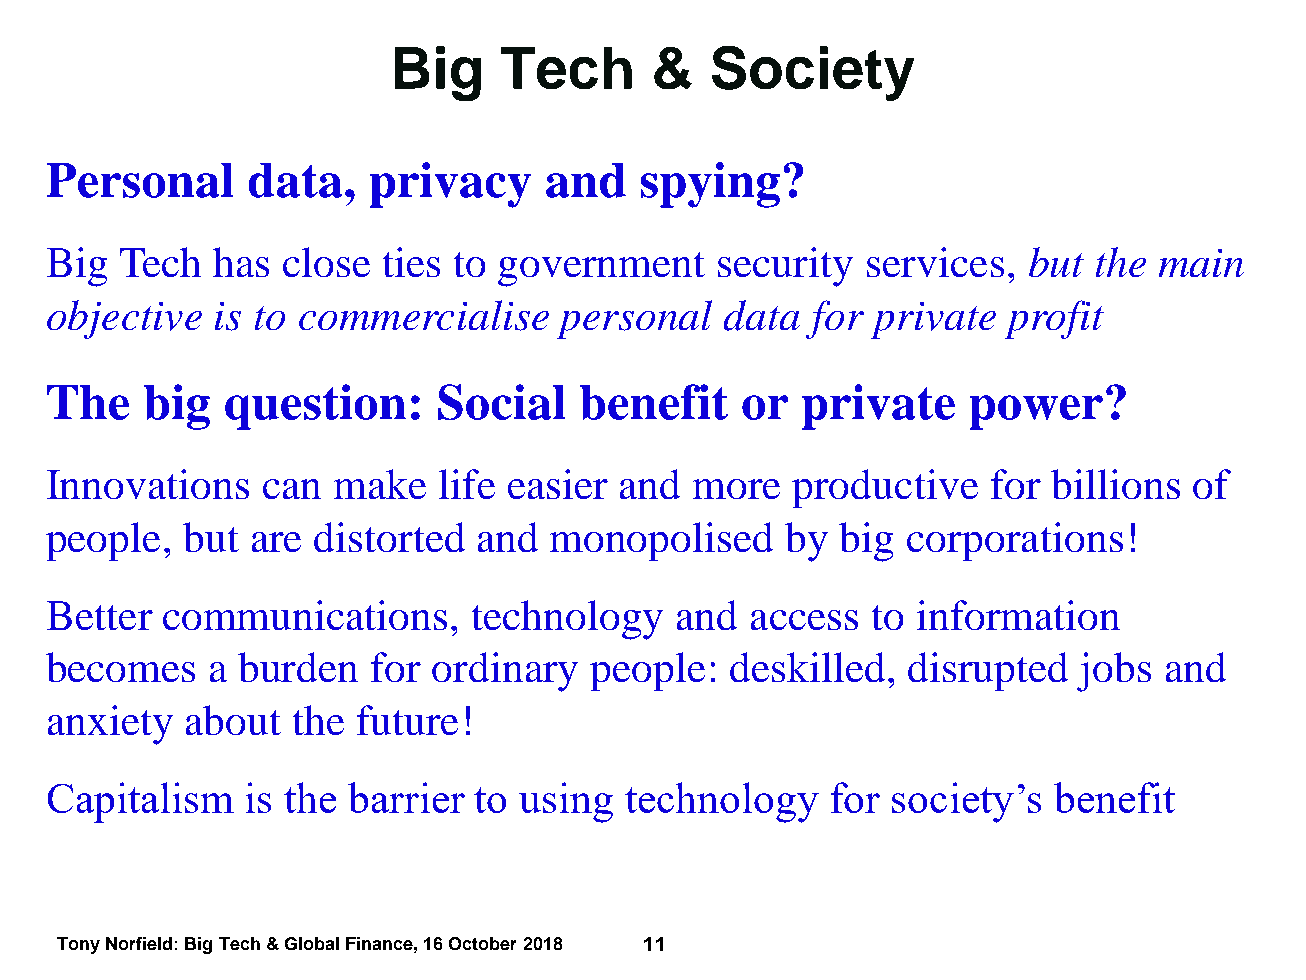 The width and height of the screenshot is (1306, 980). What do you see at coordinates (710, 185) in the screenshot?
I see `spying` at bounding box center [710, 185].
